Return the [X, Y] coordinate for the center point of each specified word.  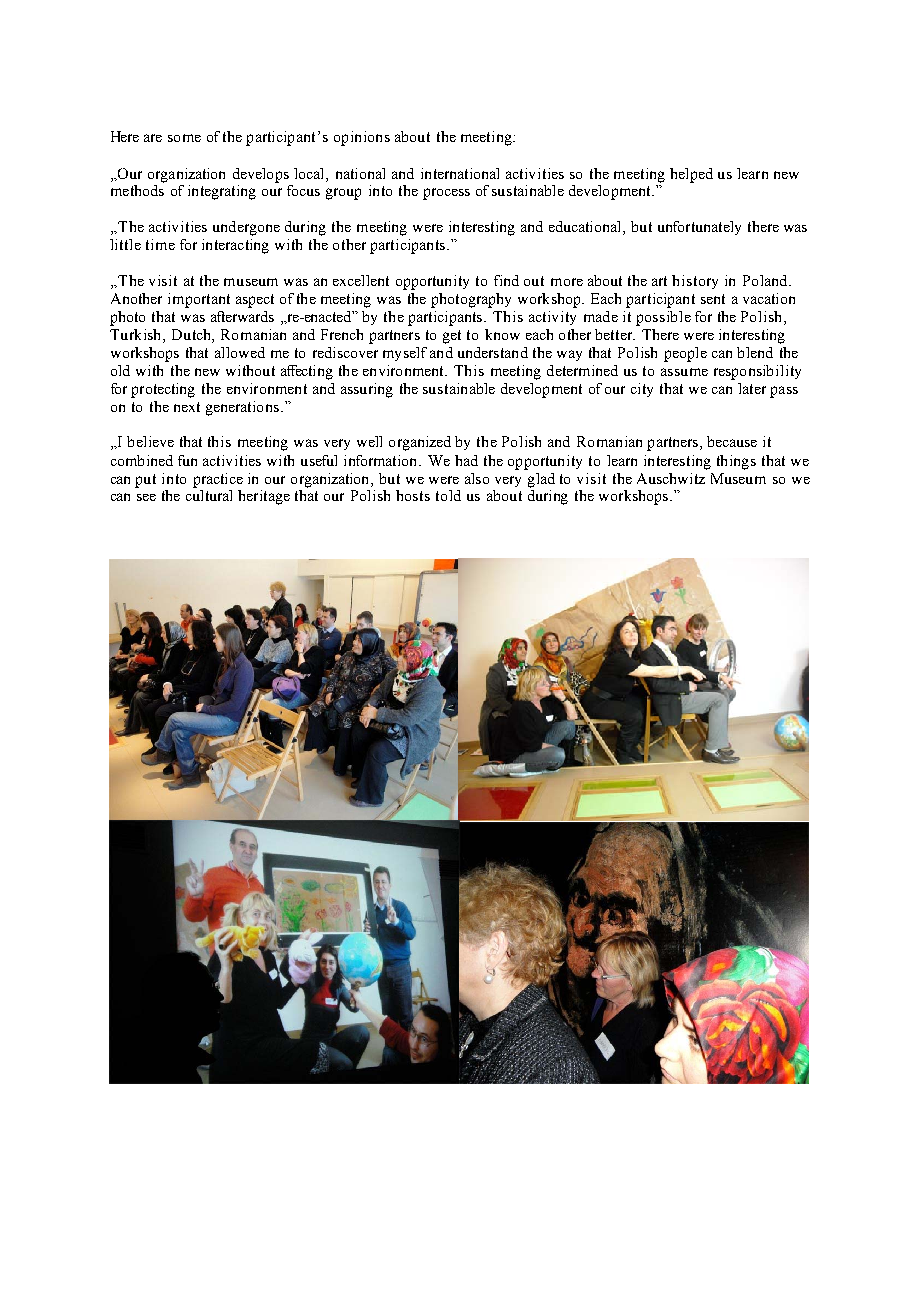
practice [218, 480]
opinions [362, 138]
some [184, 138]
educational [586, 228]
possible [663, 318]
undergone [246, 228]
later [752, 388]
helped [691, 175]
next [187, 407]
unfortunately [699, 228]
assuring [367, 390]
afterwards [242, 316]
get [452, 337]
